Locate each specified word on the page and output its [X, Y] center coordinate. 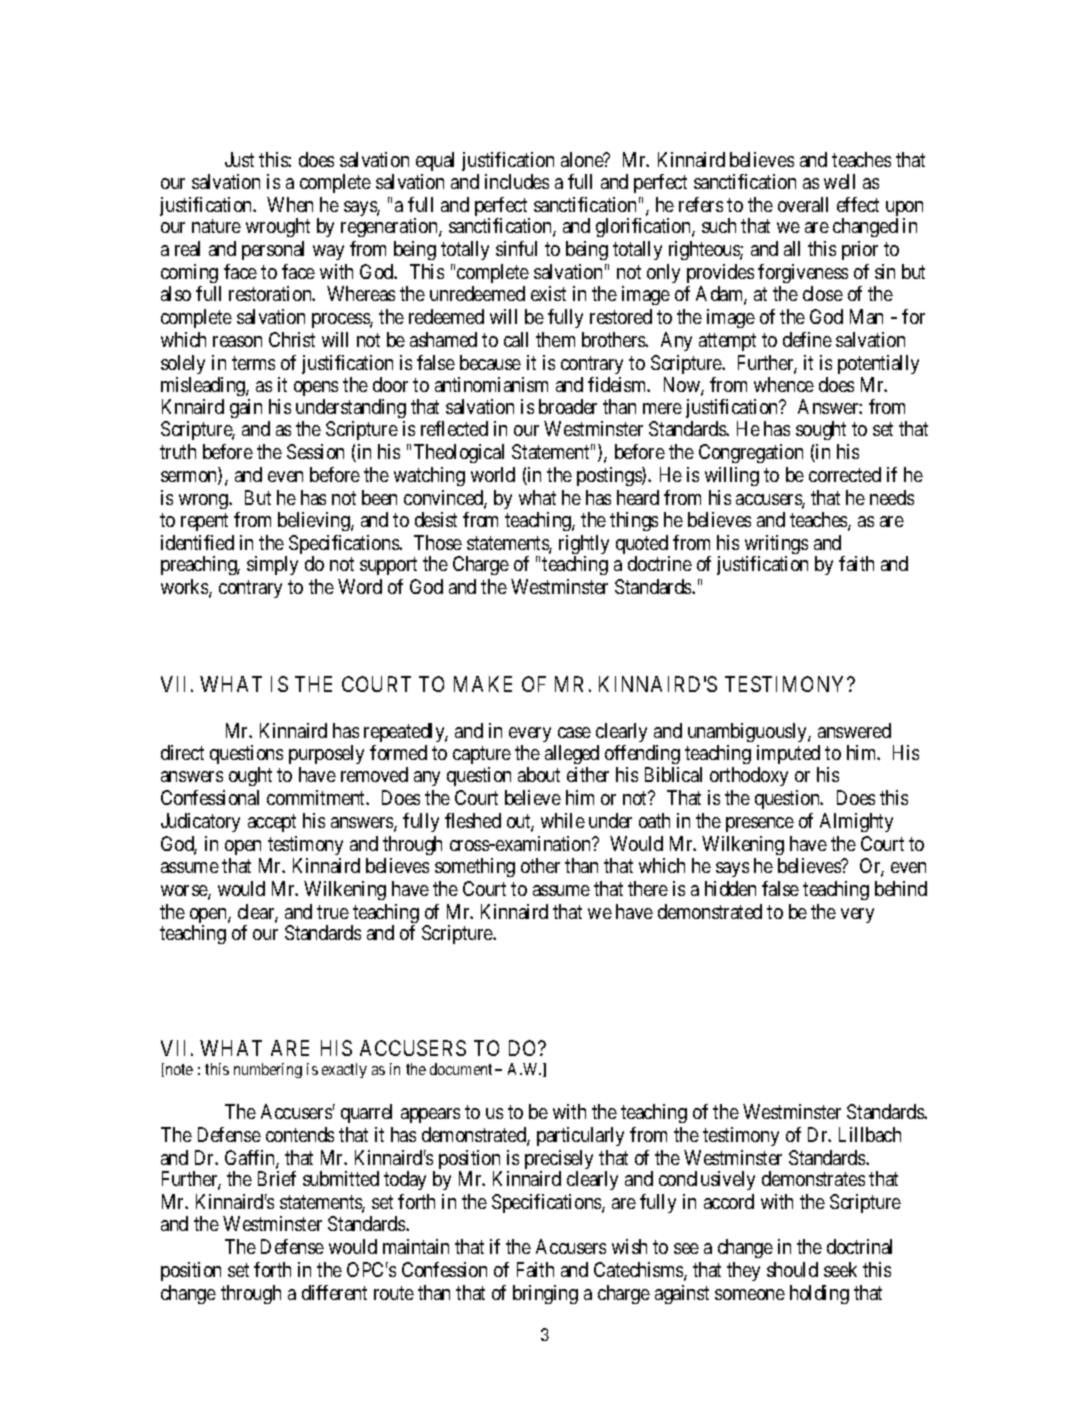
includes [517, 181]
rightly [584, 546]
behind [901, 888]
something [475, 867]
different [334, 1292]
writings [776, 546]
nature [216, 226]
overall [803, 204]
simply [272, 565]
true [333, 912]
